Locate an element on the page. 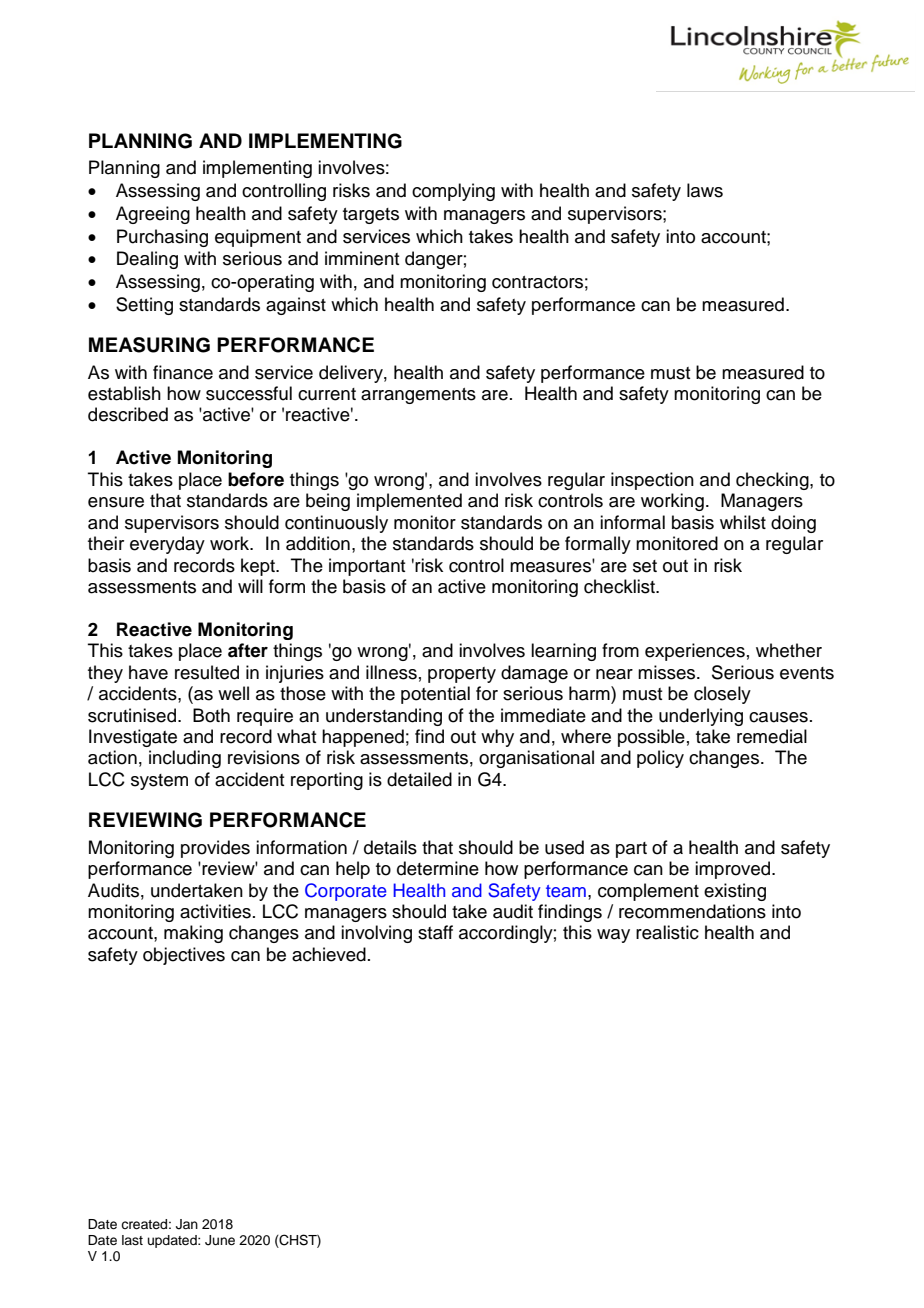  laws is located at coordinates (705, 190).
